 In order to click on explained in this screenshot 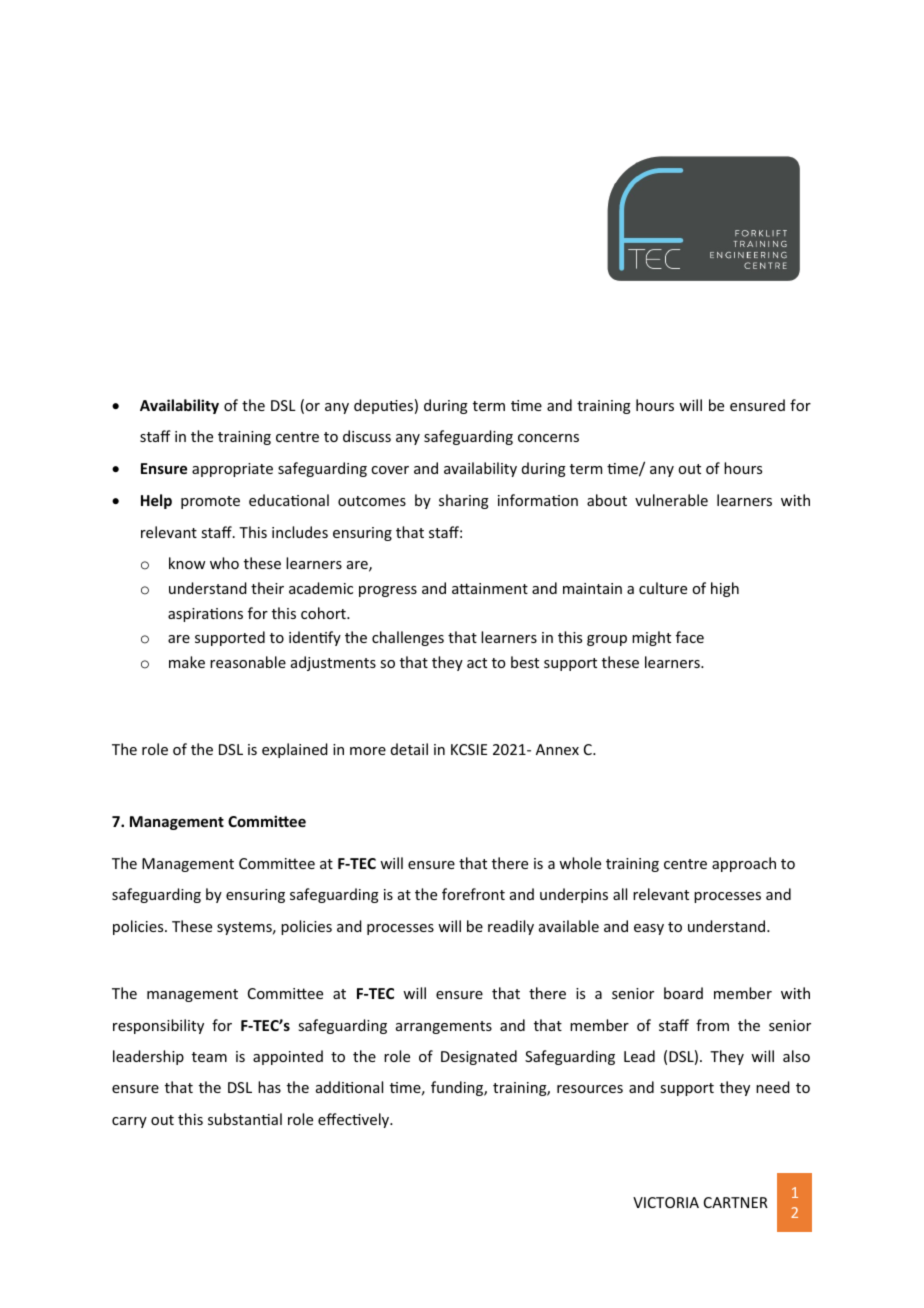, I will do `click(295, 750)`.
